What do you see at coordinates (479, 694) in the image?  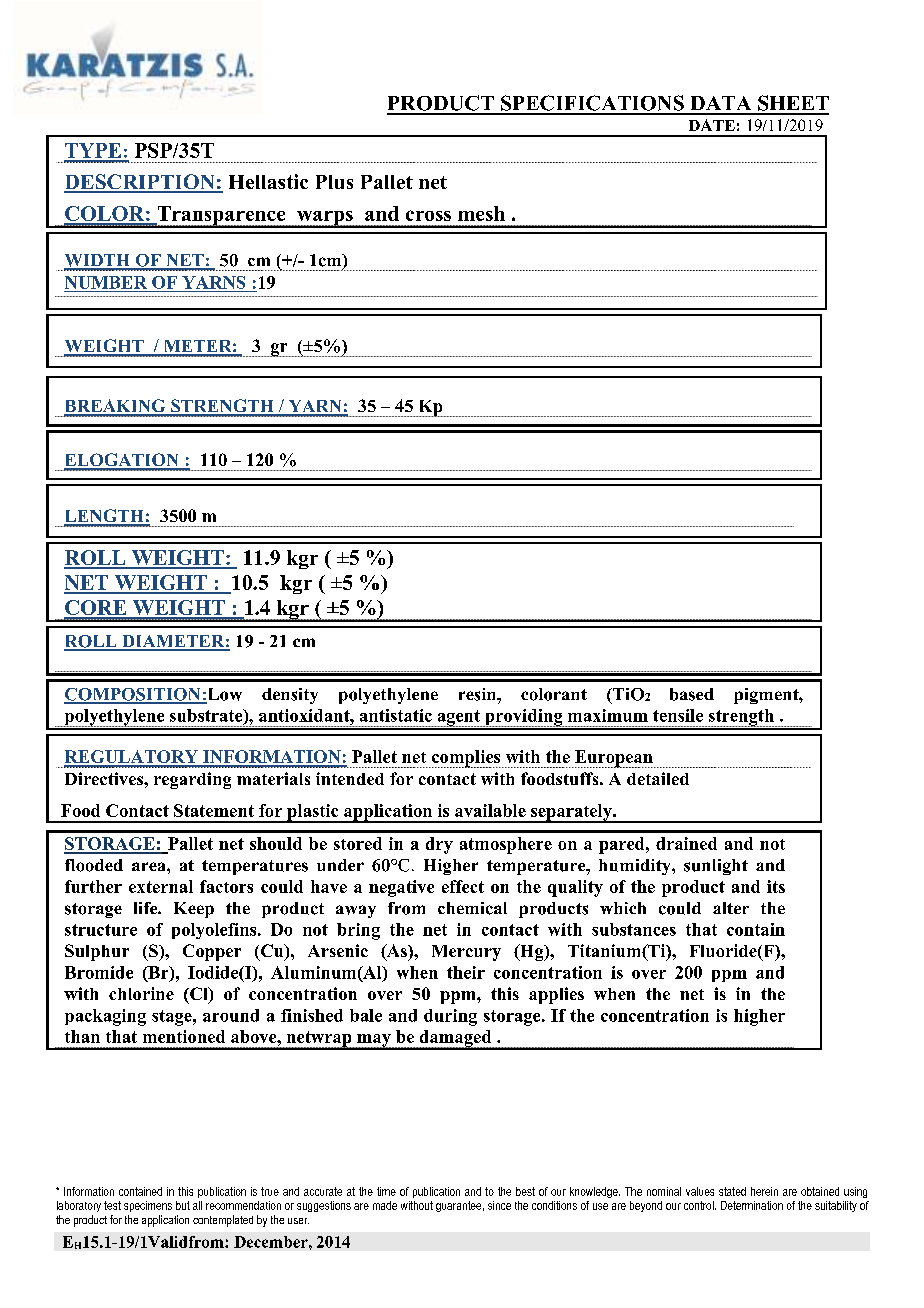 I see `resin` at bounding box center [479, 694].
